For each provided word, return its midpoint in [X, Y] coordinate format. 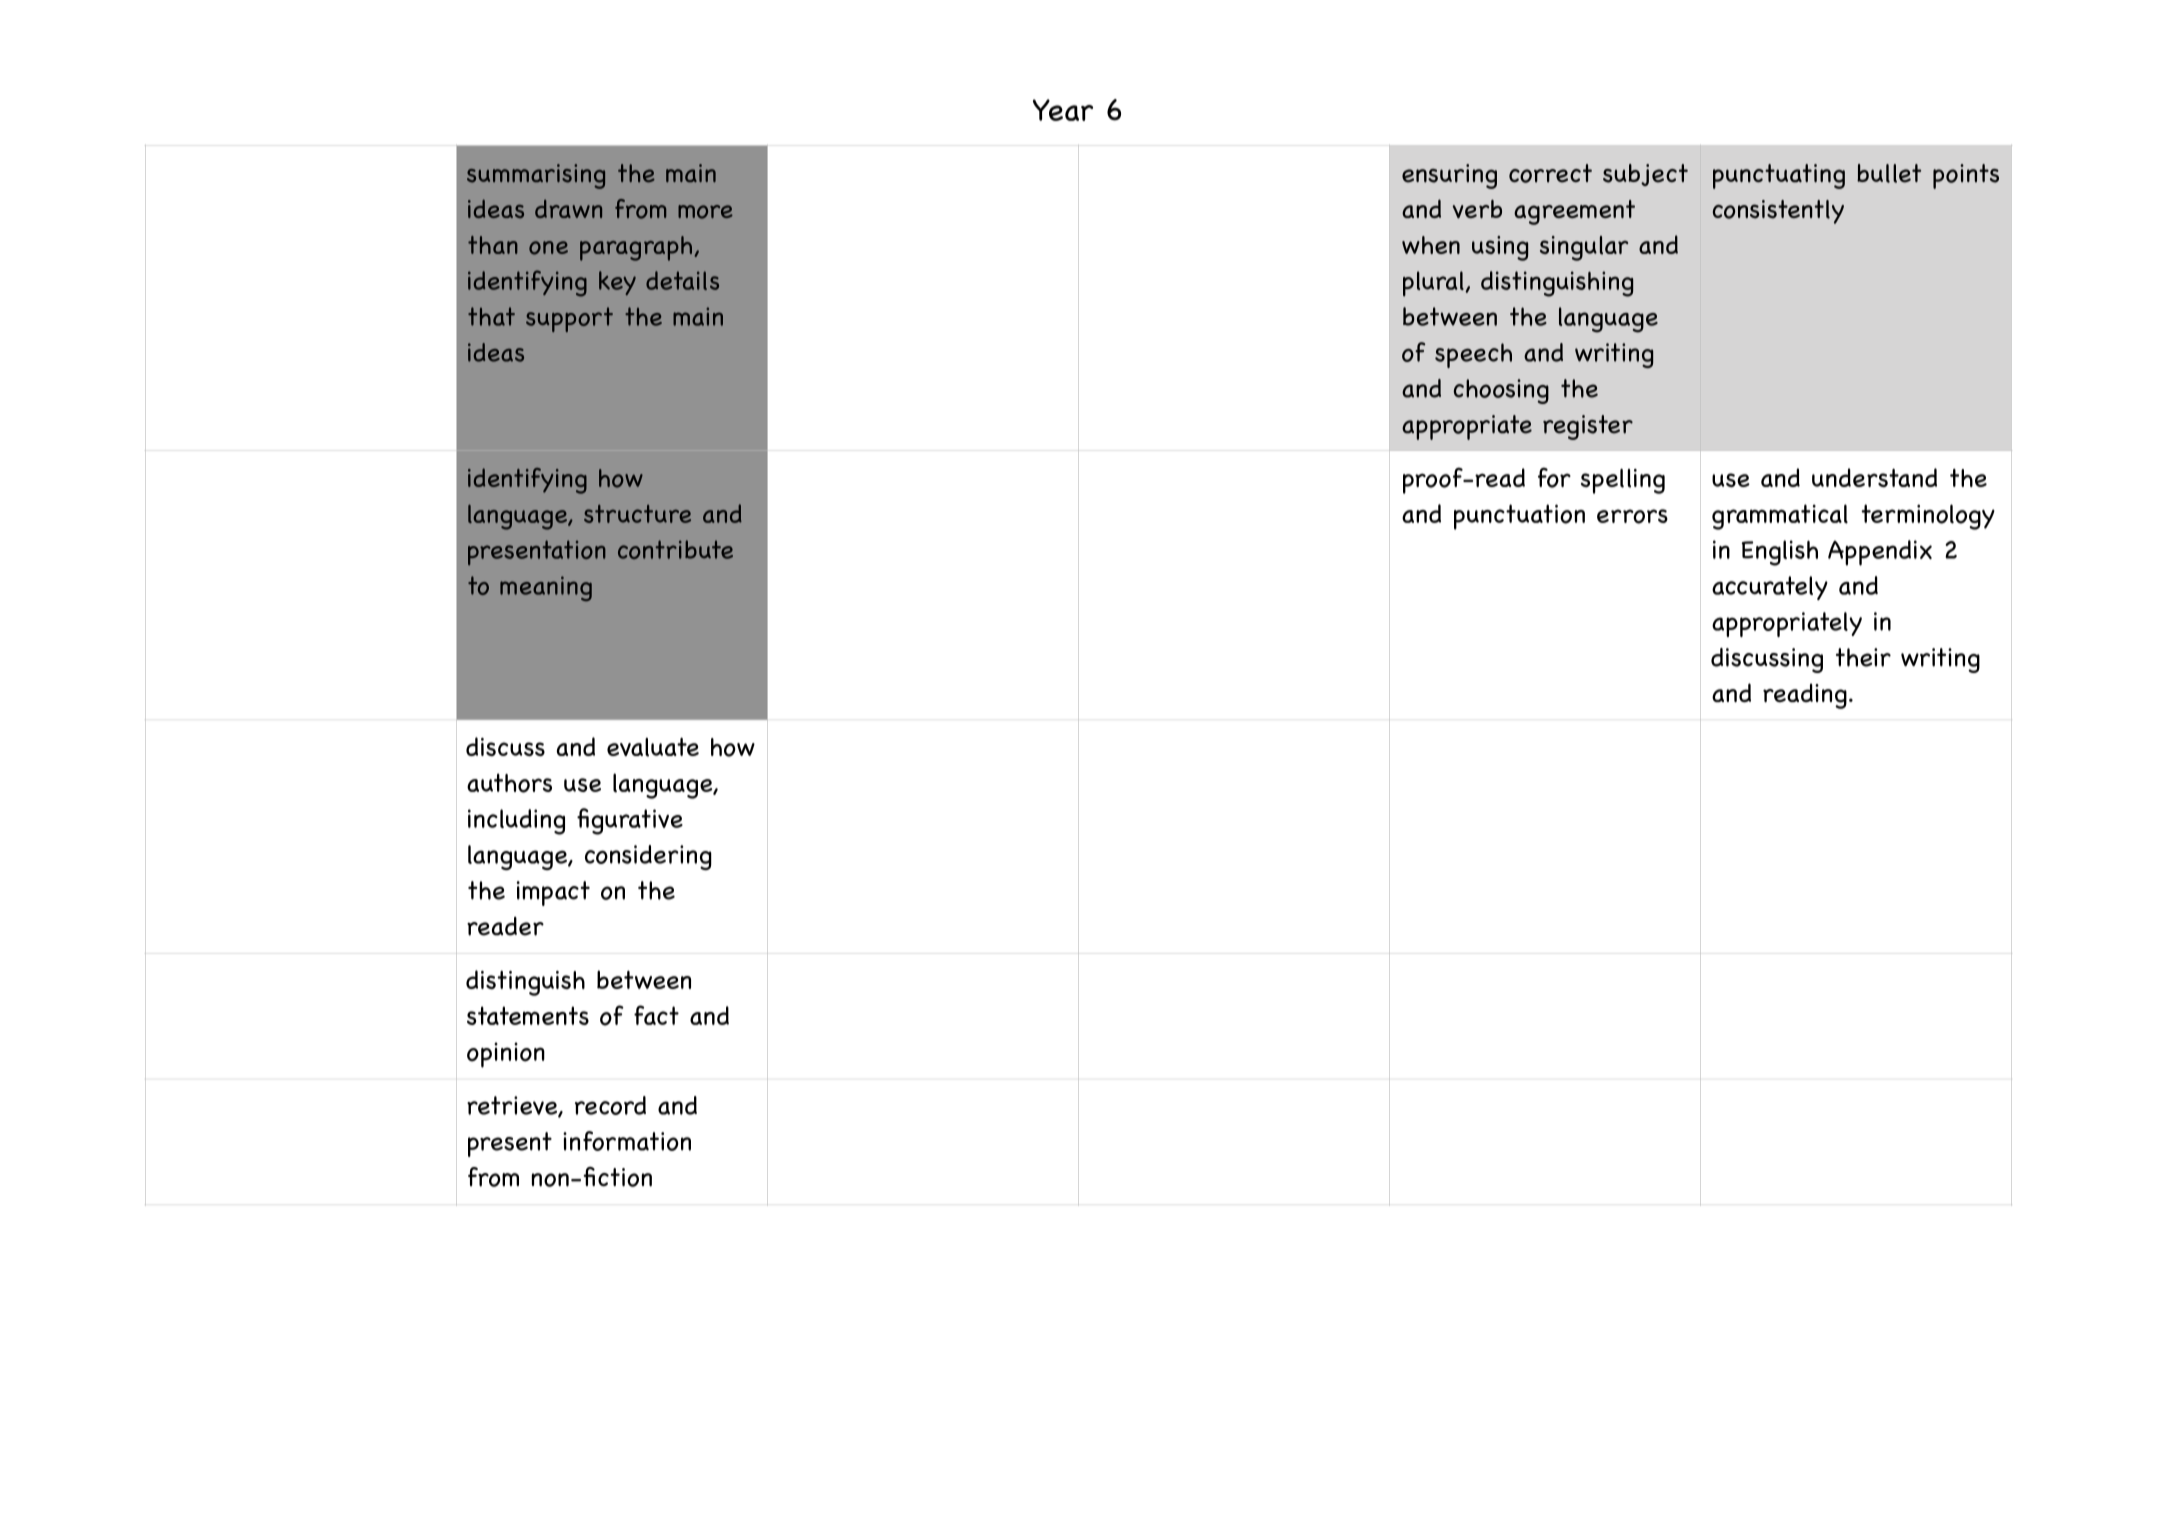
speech [1473, 355]
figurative [630, 821]
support [569, 319]
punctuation [1519, 517]
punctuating [1779, 176]
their [1863, 657]
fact [656, 1015]
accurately [1770, 588]
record [610, 1105]
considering [648, 857]
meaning [546, 588]
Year [1063, 110]
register [1588, 427]
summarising [536, 176]
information [627, 1141]
